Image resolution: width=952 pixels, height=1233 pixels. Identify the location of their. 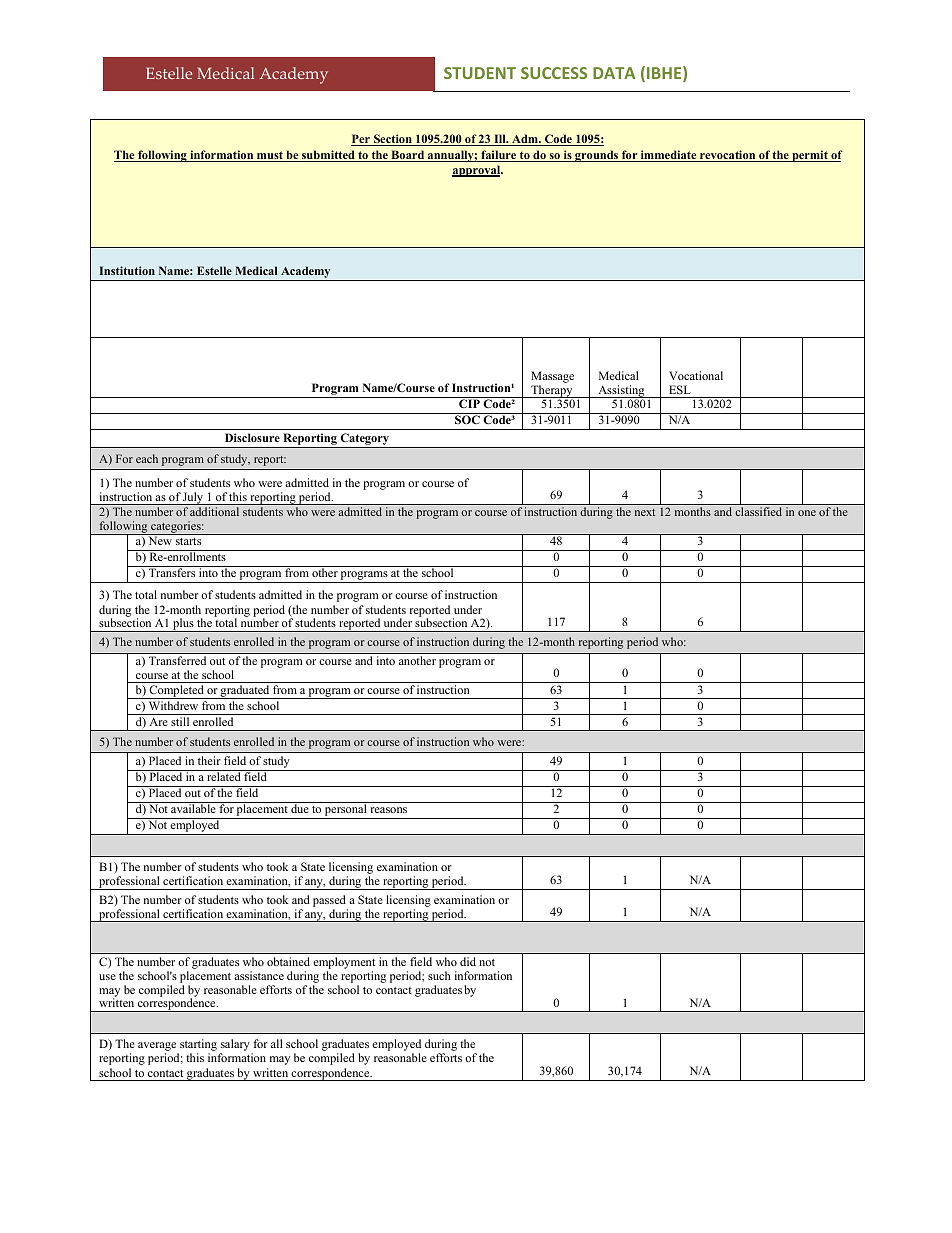
(209, 760).
